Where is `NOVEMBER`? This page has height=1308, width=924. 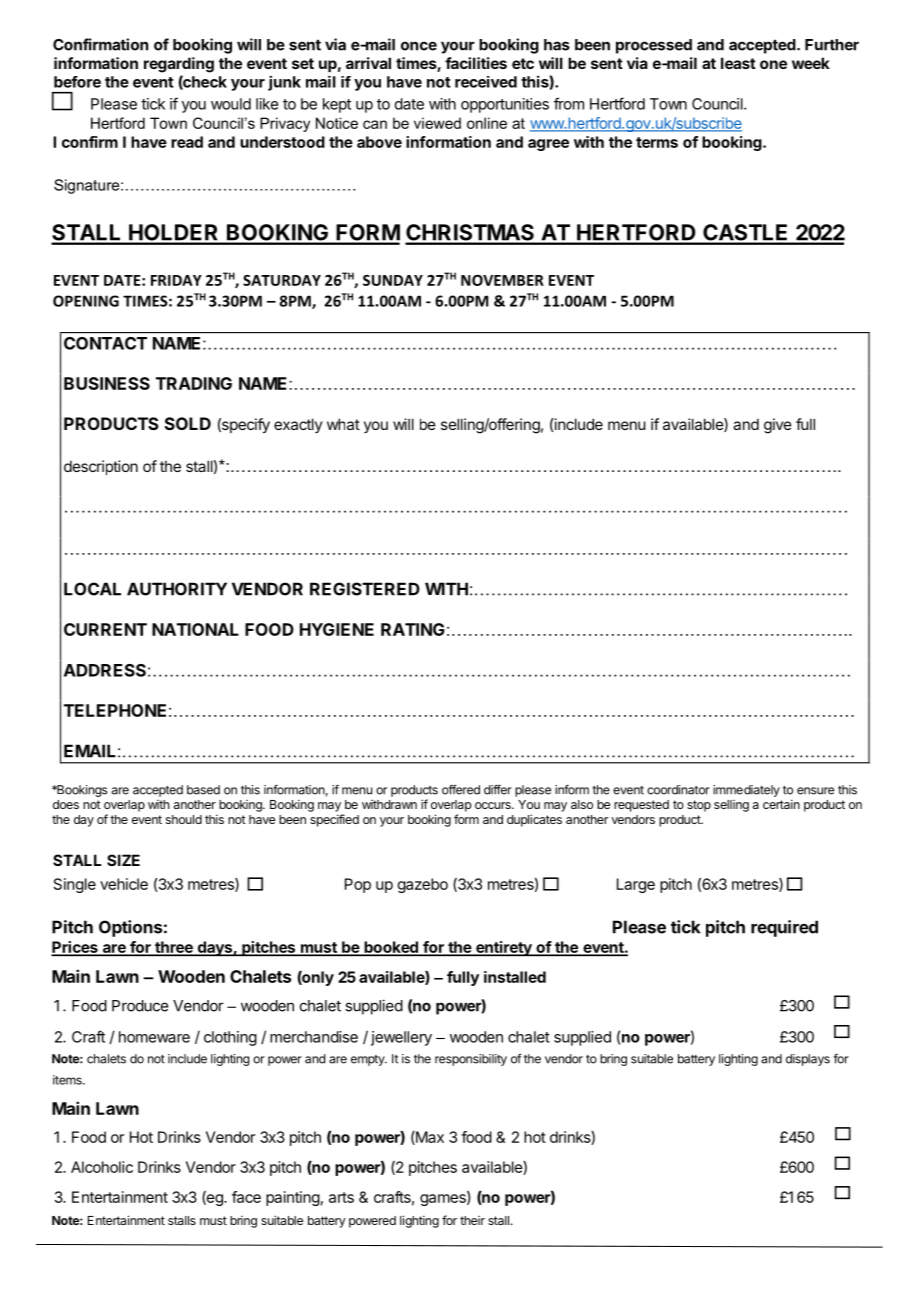
NOVEMBER is located at coordinates (502, 280).
